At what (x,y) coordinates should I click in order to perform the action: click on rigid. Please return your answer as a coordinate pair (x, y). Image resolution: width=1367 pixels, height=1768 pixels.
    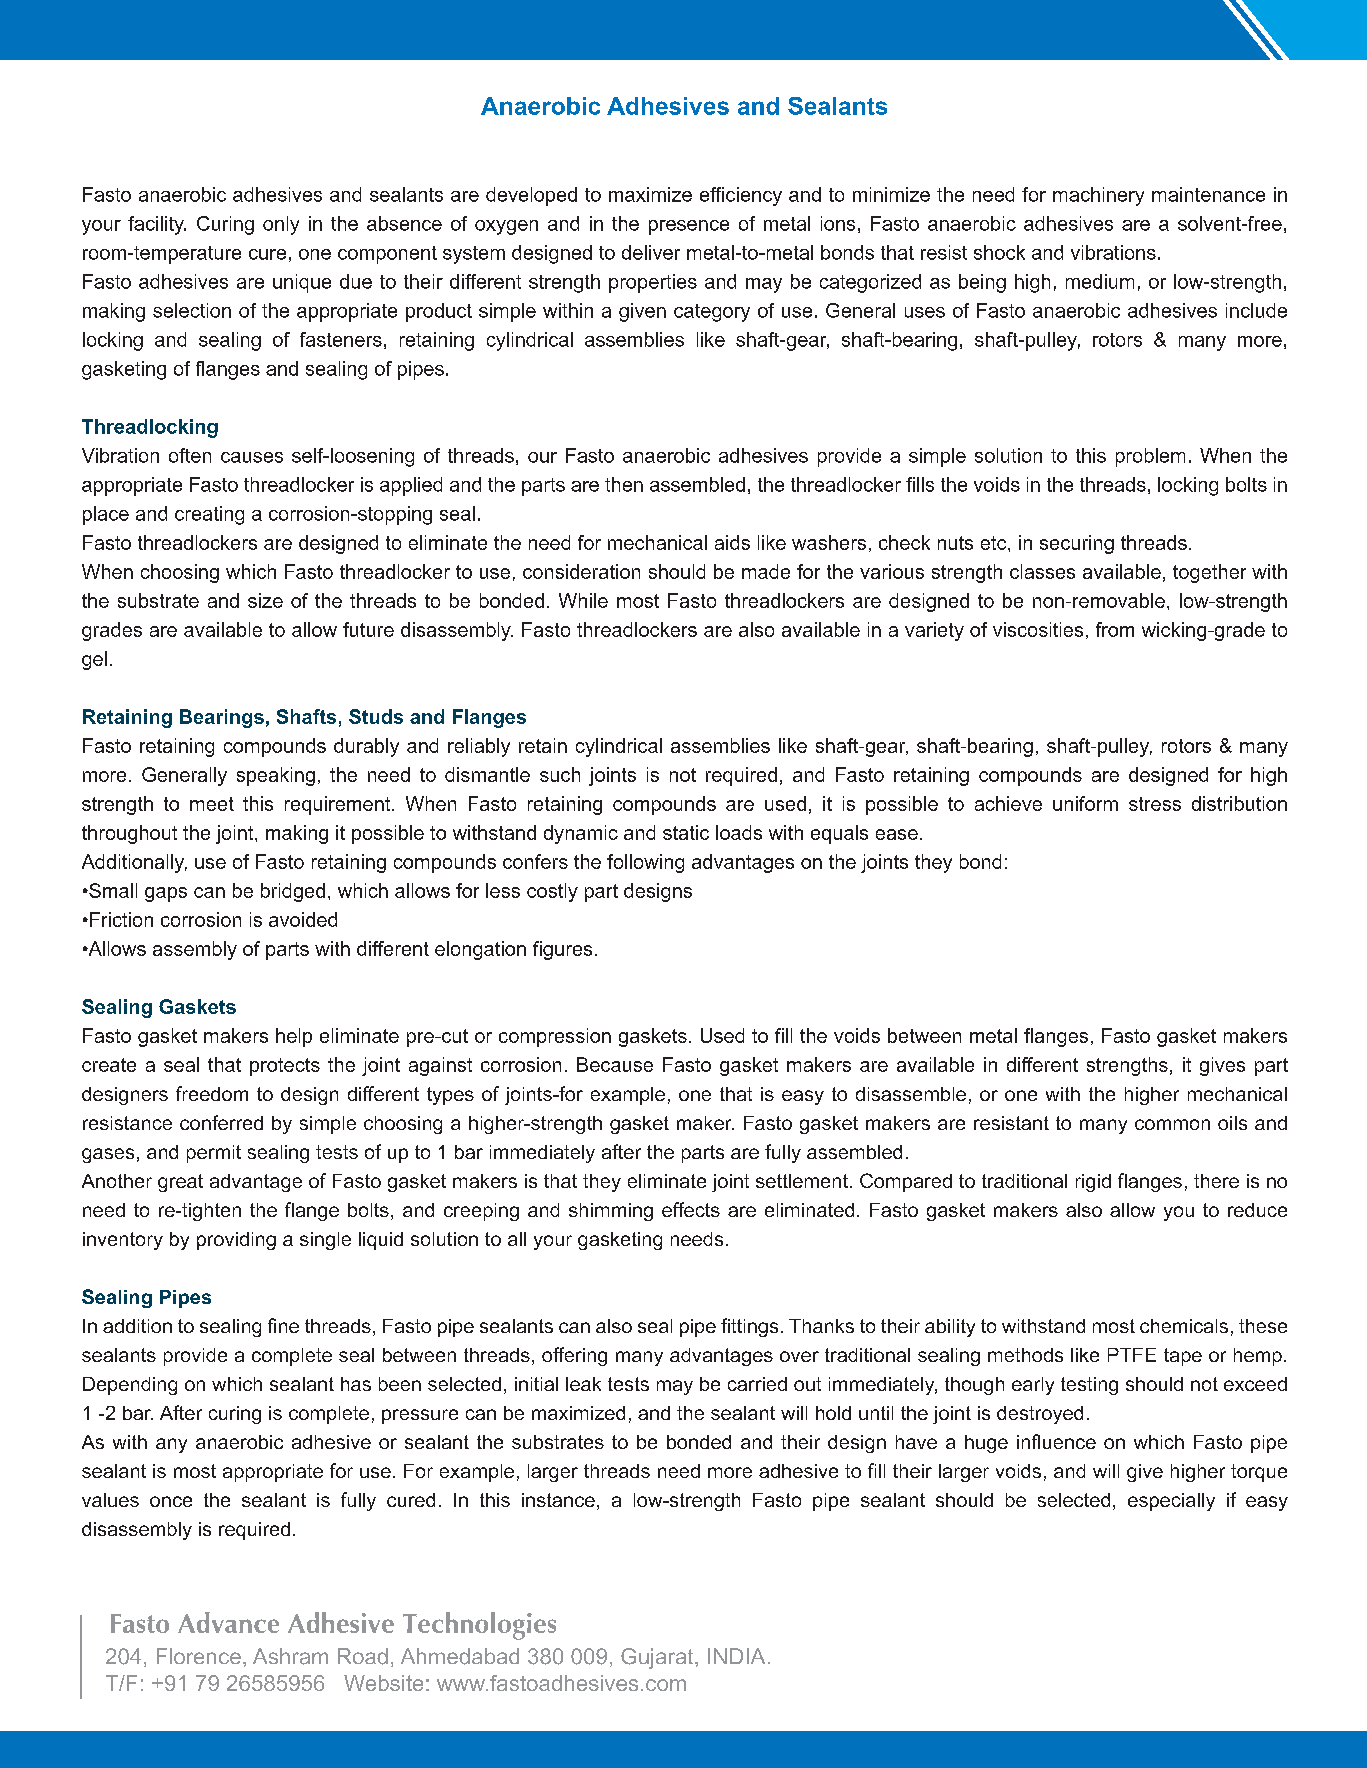
    Looking at the image, I should click on (1093, 1183).
